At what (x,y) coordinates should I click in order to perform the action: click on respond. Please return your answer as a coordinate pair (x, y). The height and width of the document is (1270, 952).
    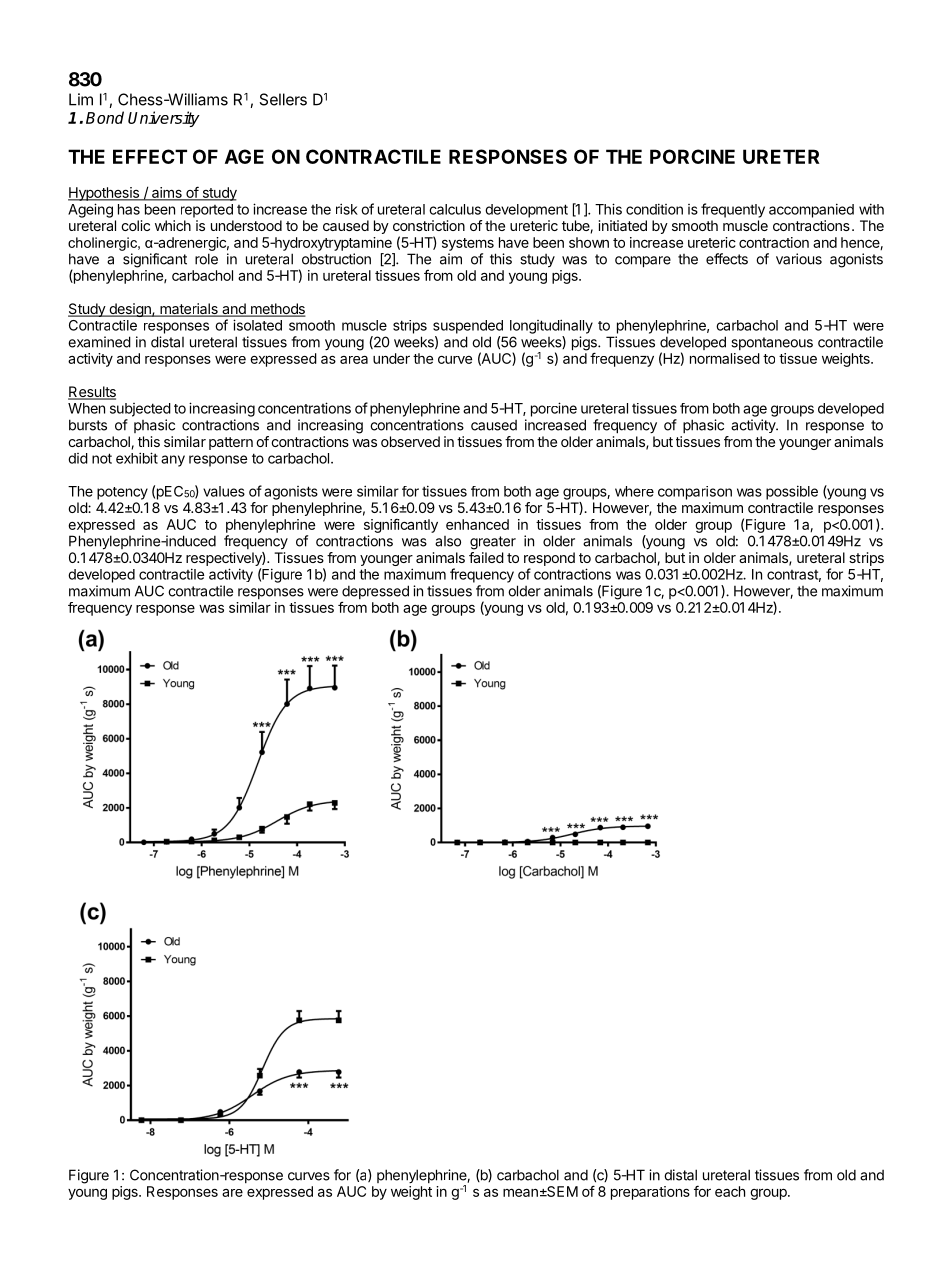
    Looking at the image, I should click on (549, 559).
